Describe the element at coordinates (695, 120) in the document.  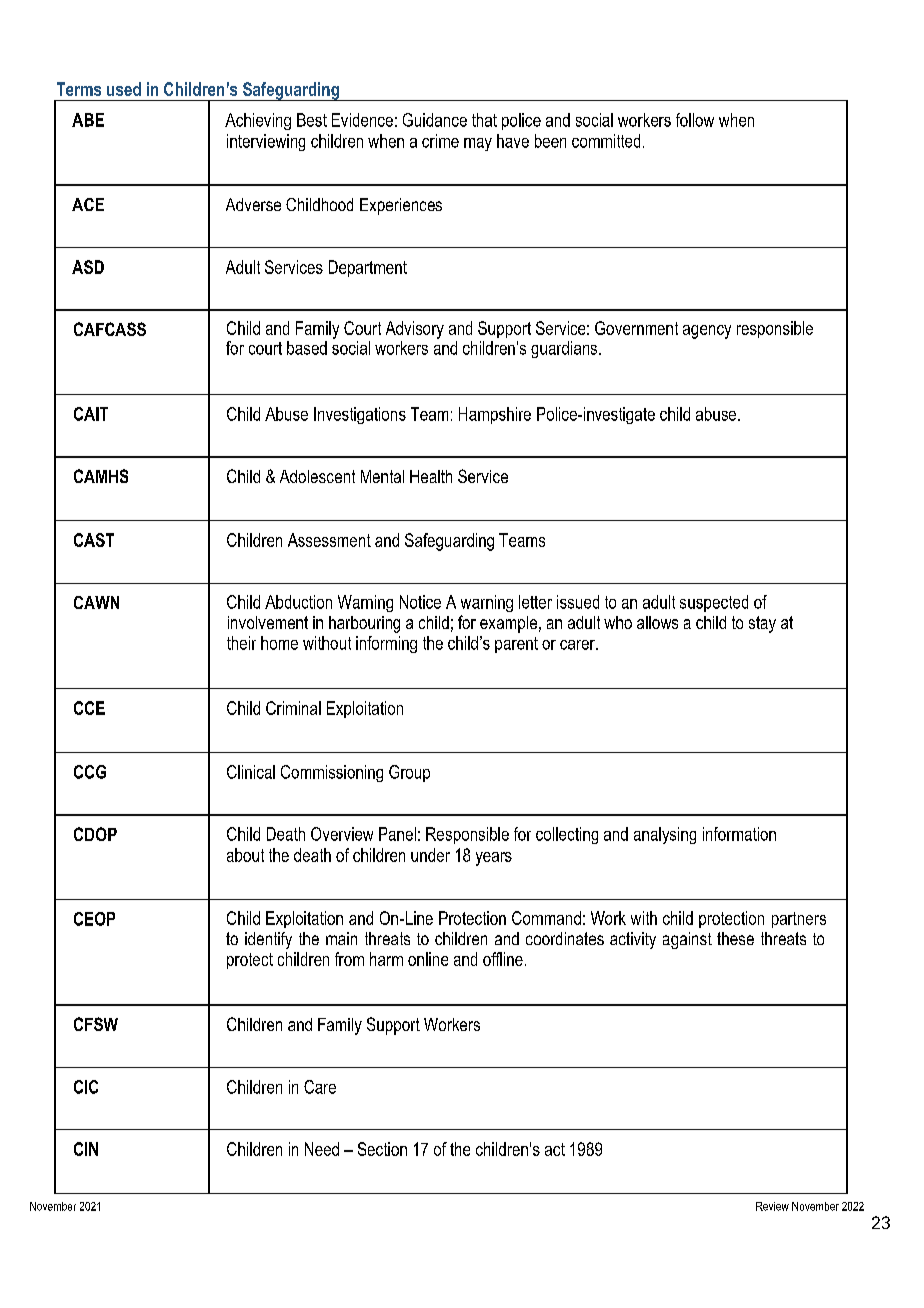
I see `follow` at that location.
